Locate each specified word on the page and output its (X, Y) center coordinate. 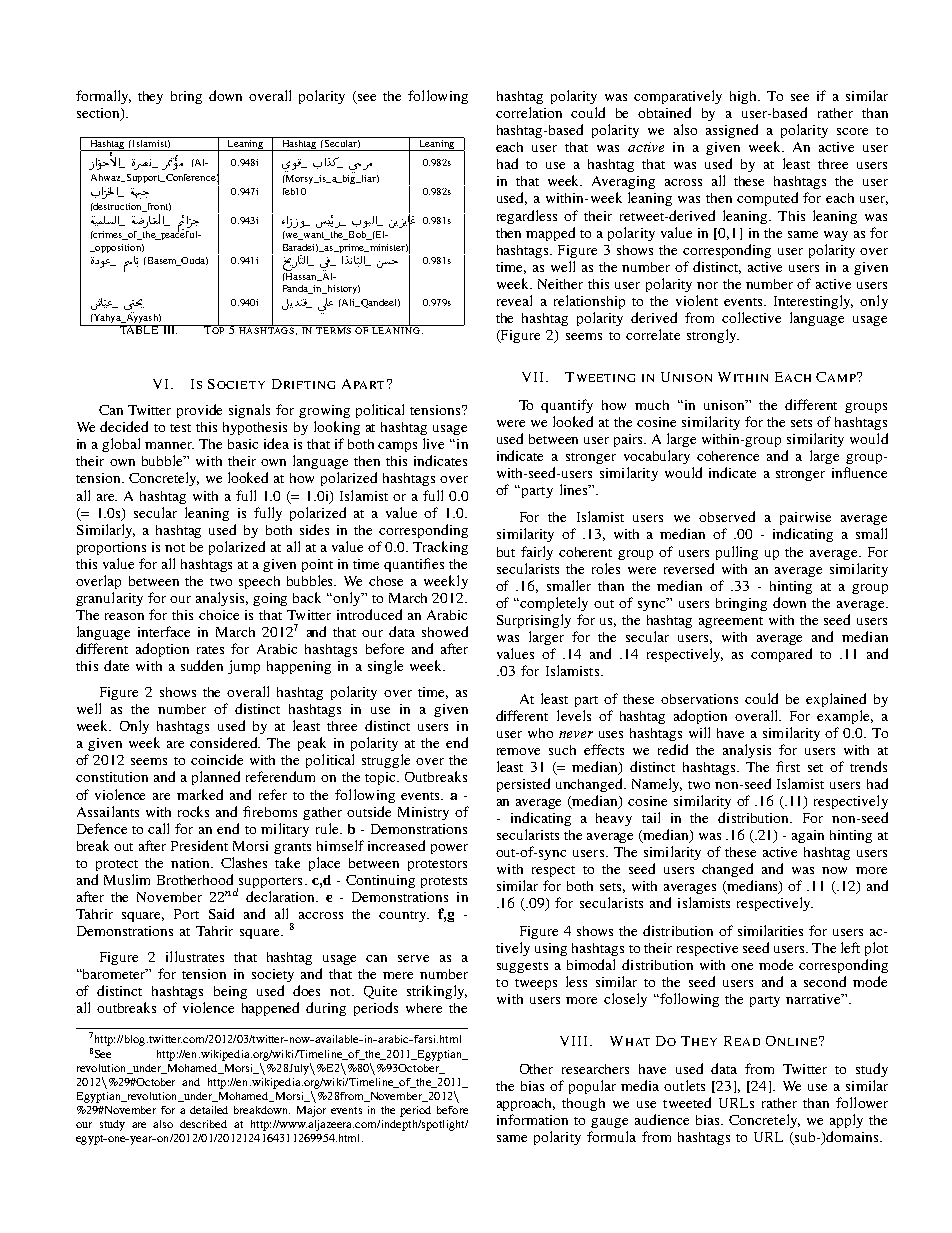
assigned (732, 131)
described (203, 1124)
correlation (529, 112)
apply (846, 1121)
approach (526, 1104)
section (99, 114)
